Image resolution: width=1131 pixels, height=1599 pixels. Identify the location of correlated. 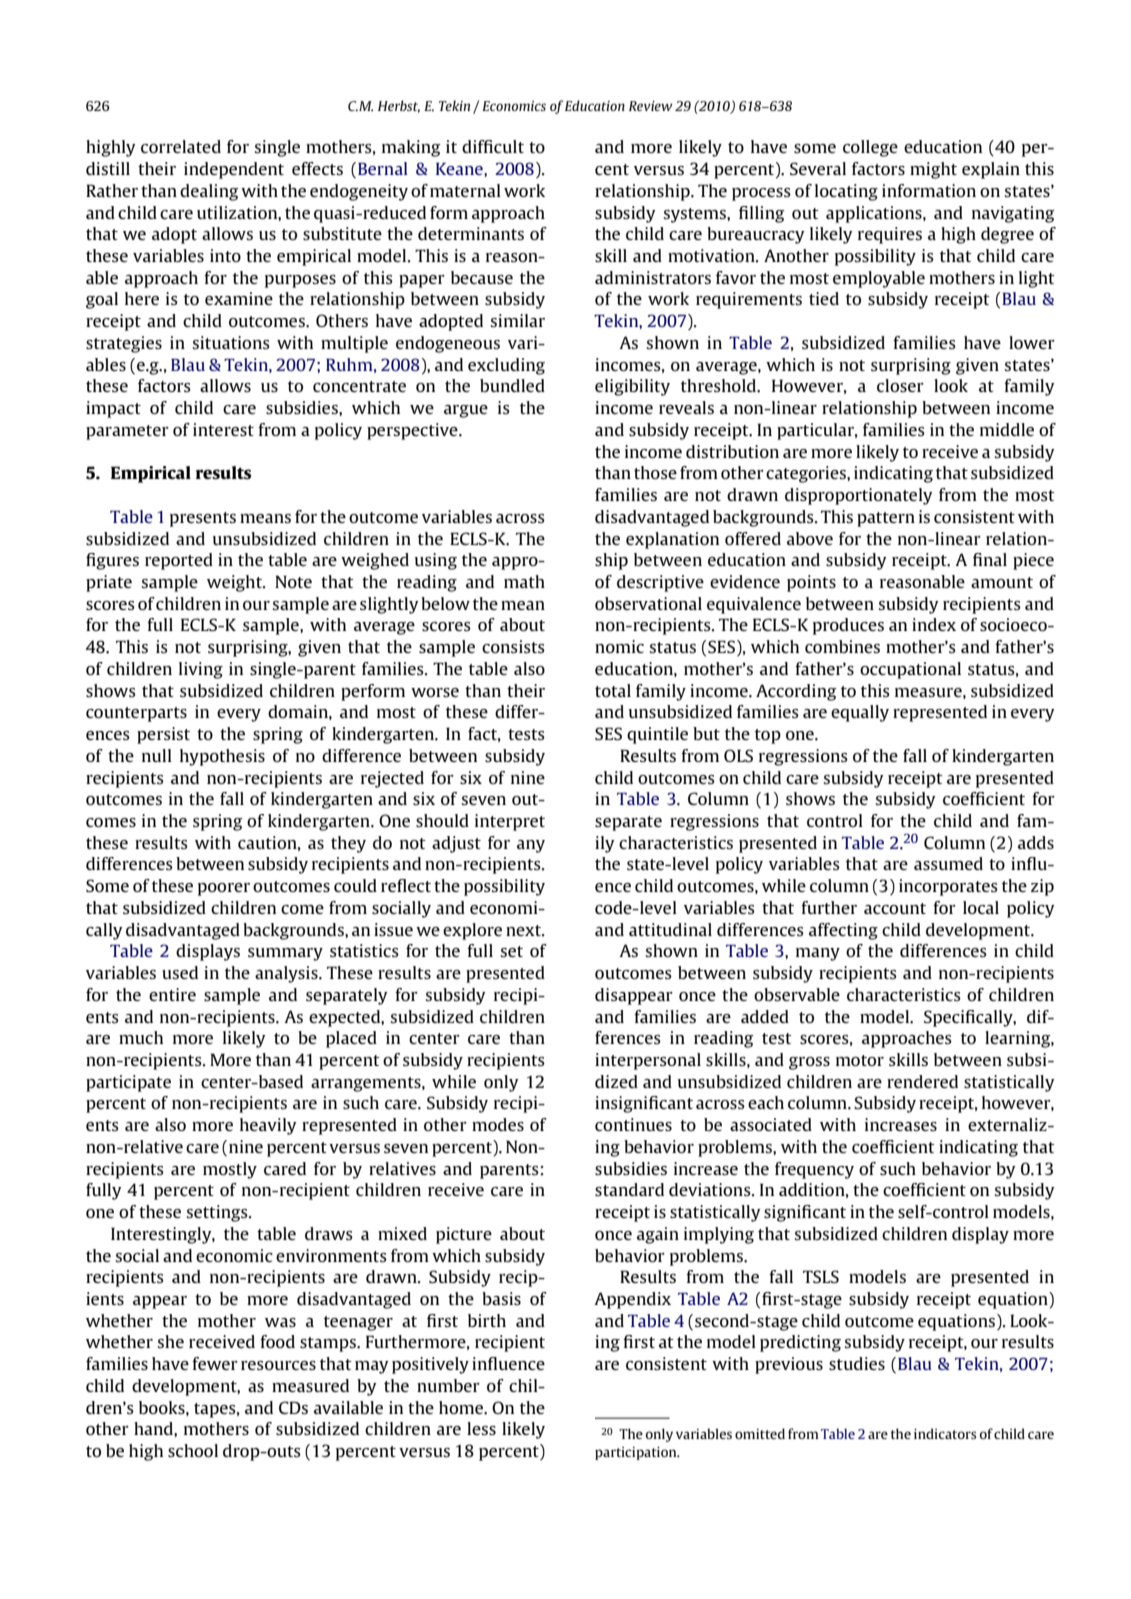
(181, 146).
